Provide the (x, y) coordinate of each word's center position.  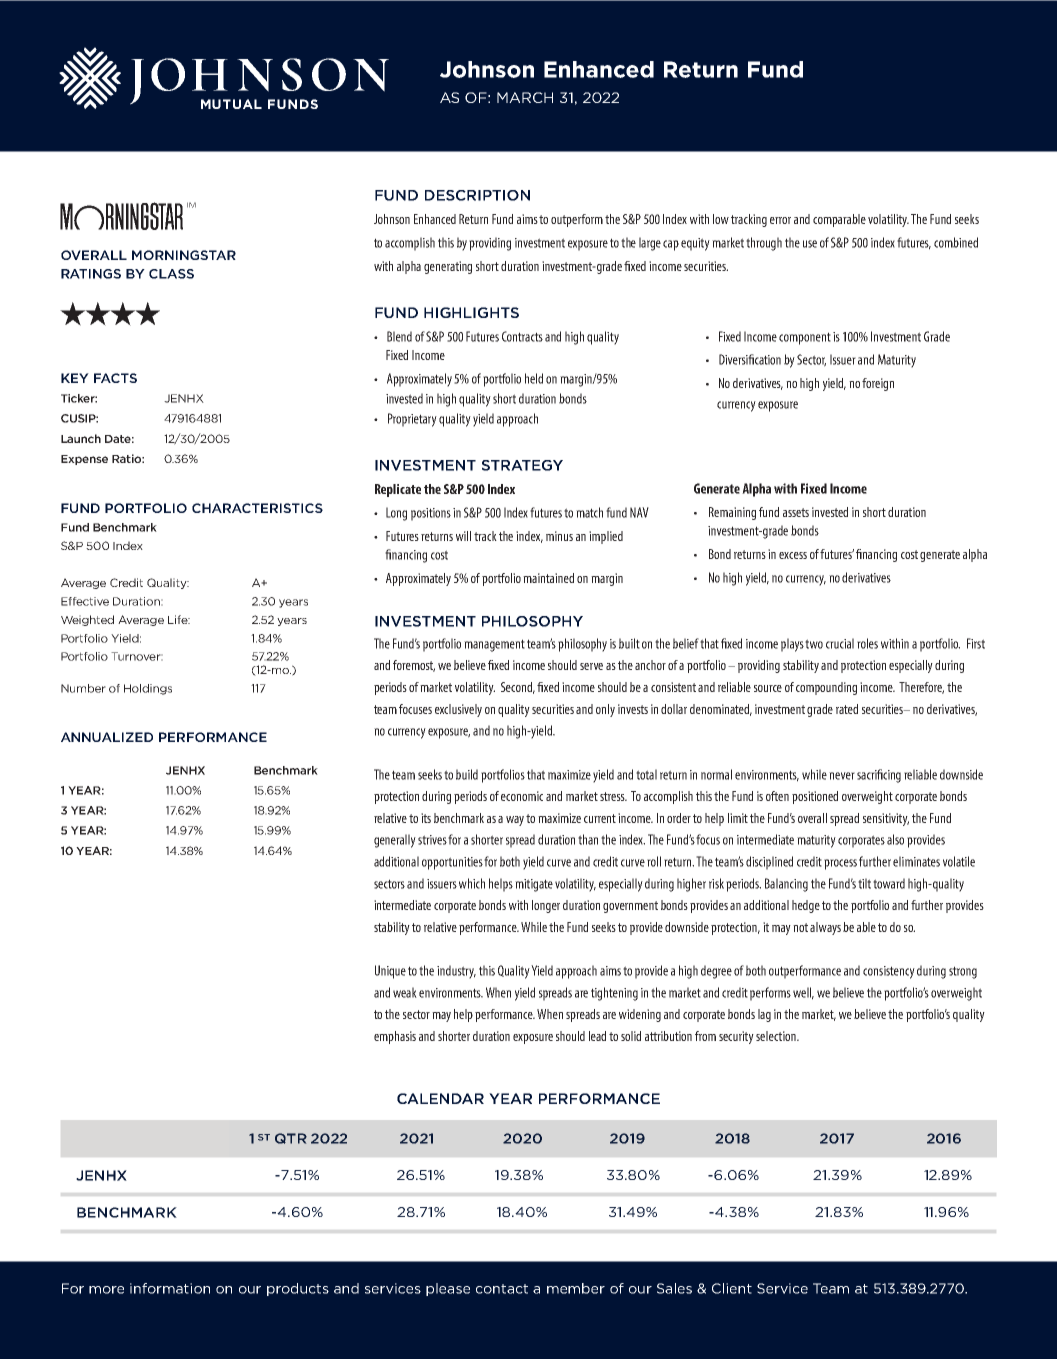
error (780, 220)
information (170, 1288)
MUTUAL (231, 104)
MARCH (525, 97)
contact (502, 1289)
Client (732, 1288)
